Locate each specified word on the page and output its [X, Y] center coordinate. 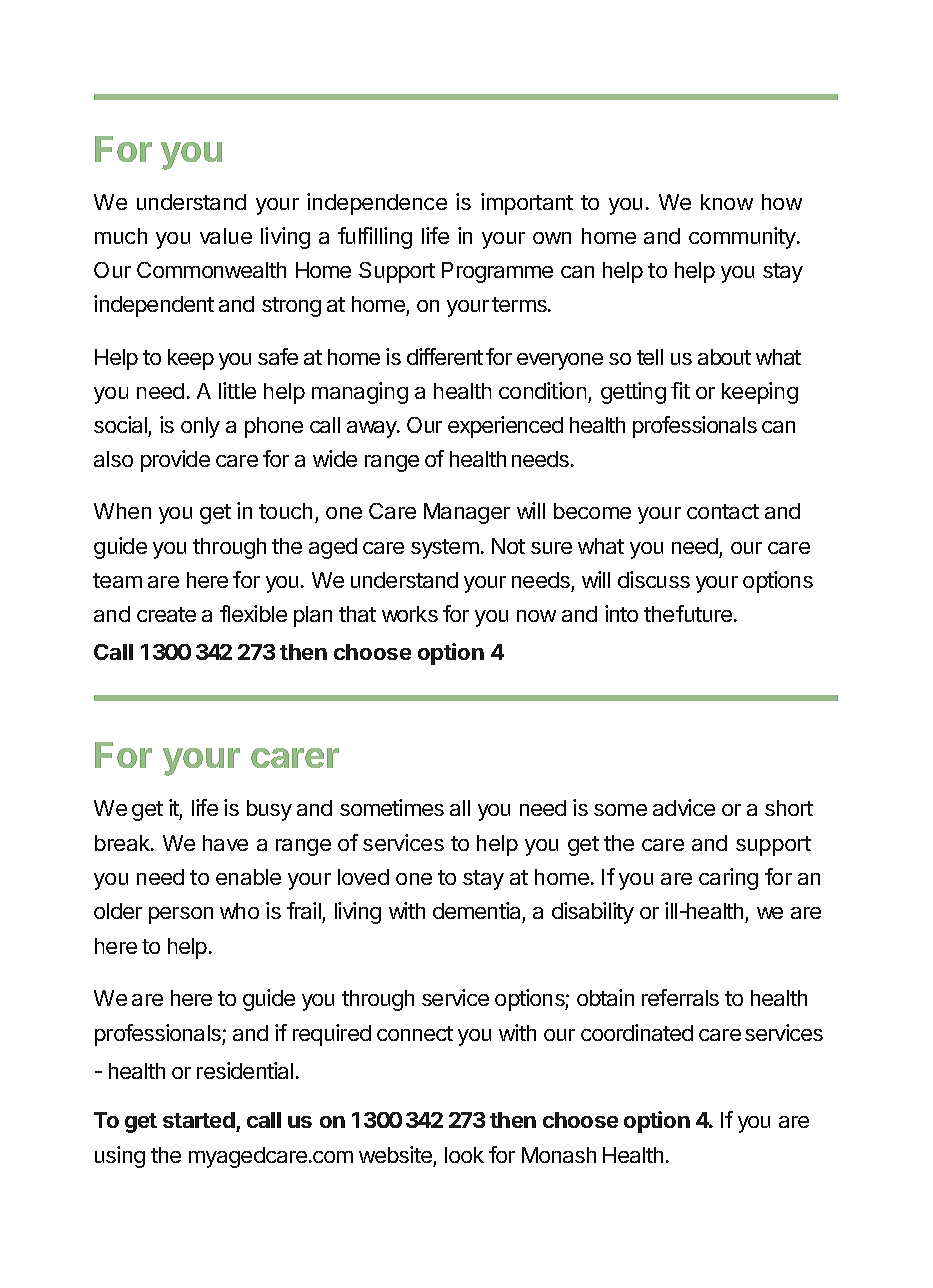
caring [728, 879]
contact [723, 511]
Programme [497, 272]
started [199, 1120]
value [226, 236]
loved [363, 877]
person [181, 915]
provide [175, 461]
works [410, 614]
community [743, 238]
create [166, 614]
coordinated [637, 1032]
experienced [505, 427]
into [621, 613]
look [464, 1155]
